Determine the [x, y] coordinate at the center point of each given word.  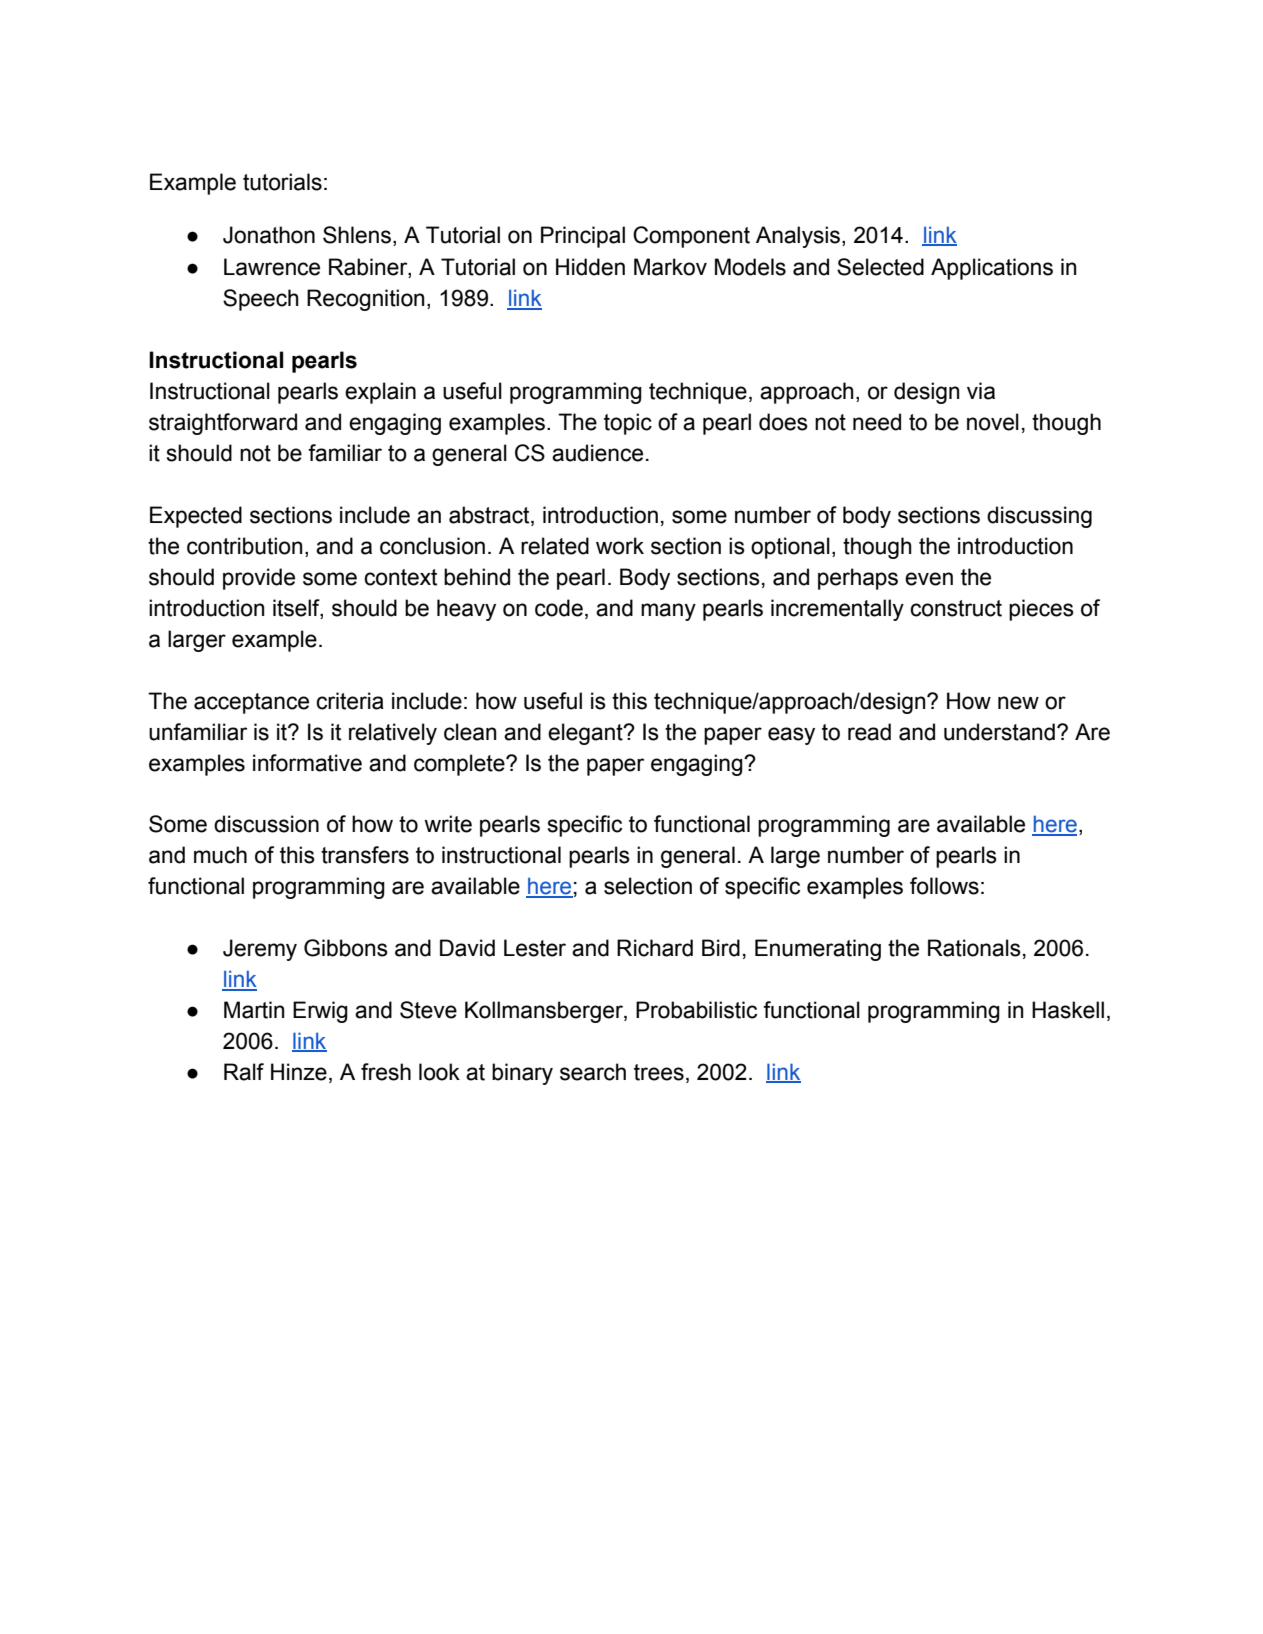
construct [956, 608]
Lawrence [272, 267]
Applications [992, 269]
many [668, 612]
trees [659, 1072]
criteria [350, 701]
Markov [670, 267]
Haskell [1068, 1010]
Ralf [244, 1072]
